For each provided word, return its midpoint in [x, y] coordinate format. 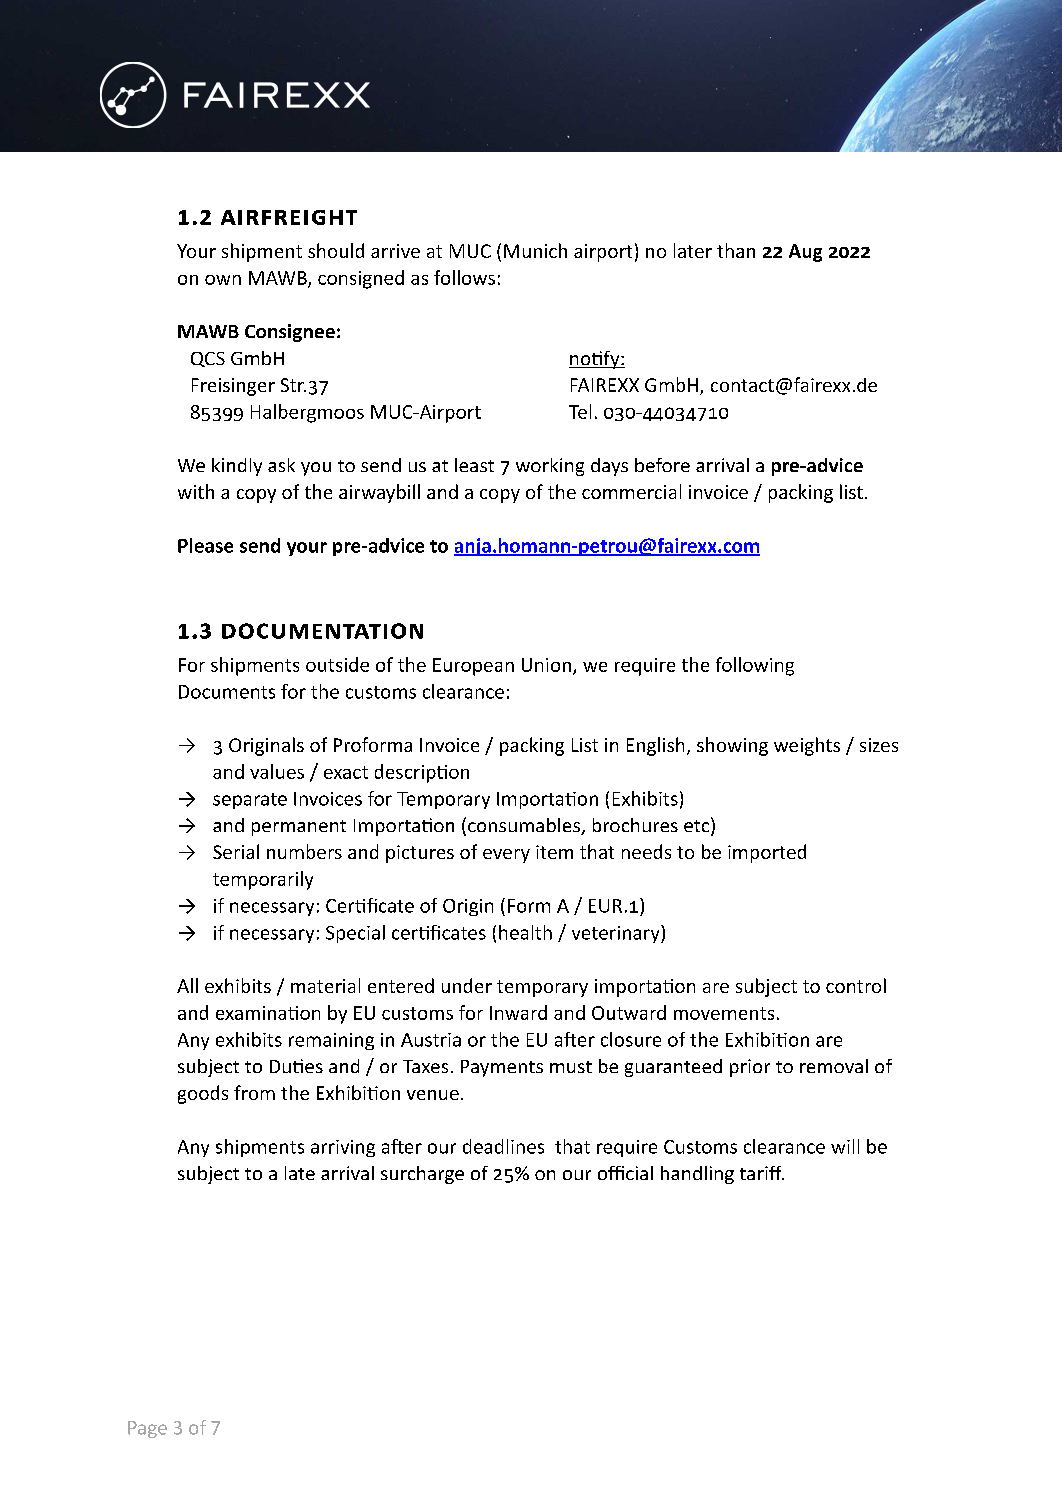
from [254, 1092]
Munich [535, 250]
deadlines [503, 1146]
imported [767, 853]
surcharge [422, 1175]
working [550, 467]
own [223, 280]
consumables [525, 826]
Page [147, 1429]
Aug [805, 253]
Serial [236, 851]
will [845, 1146]
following [755, 666]
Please [205, 545]
